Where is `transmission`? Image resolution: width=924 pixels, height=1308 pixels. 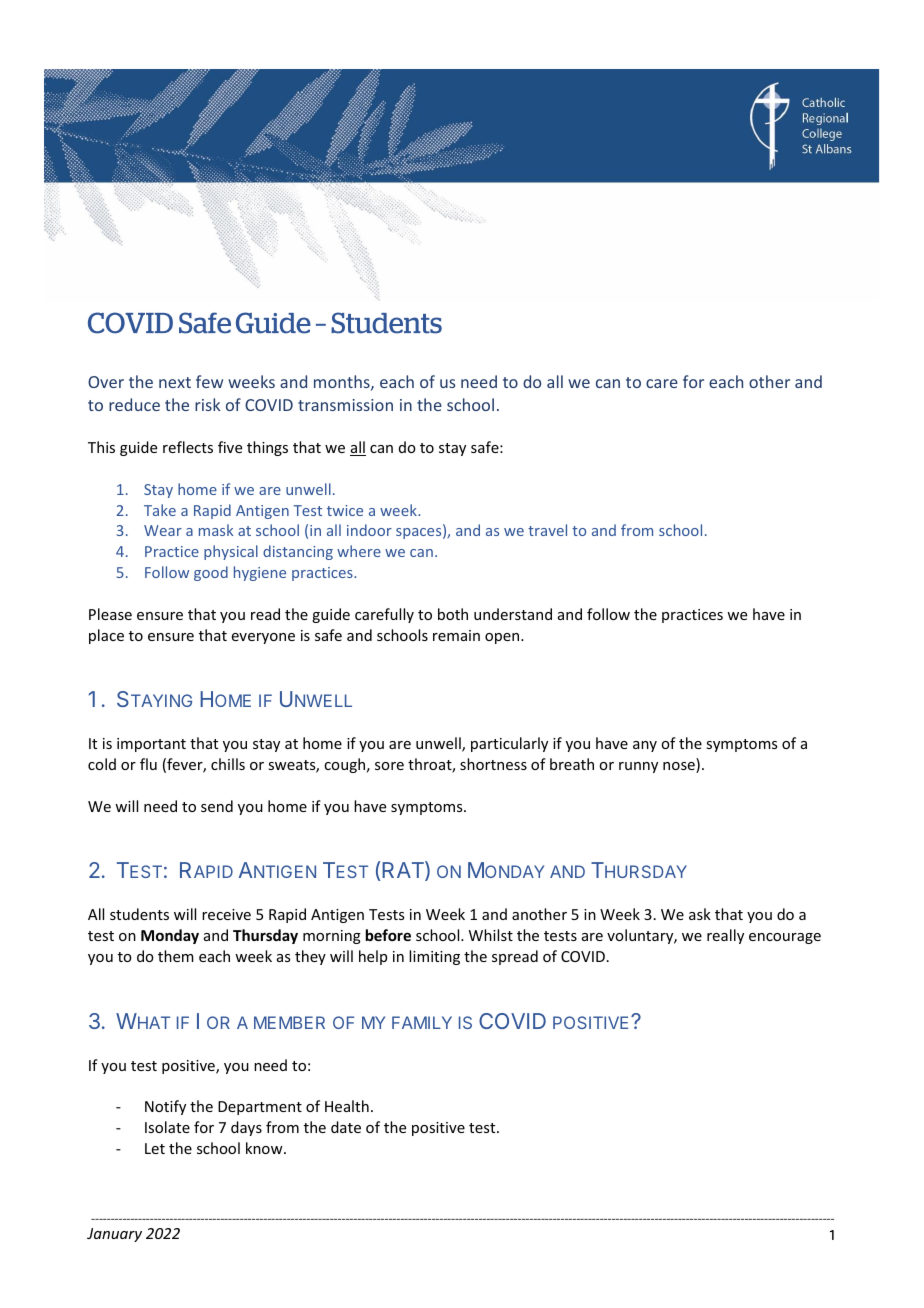 transmission is located at coordinates (345, 405).
